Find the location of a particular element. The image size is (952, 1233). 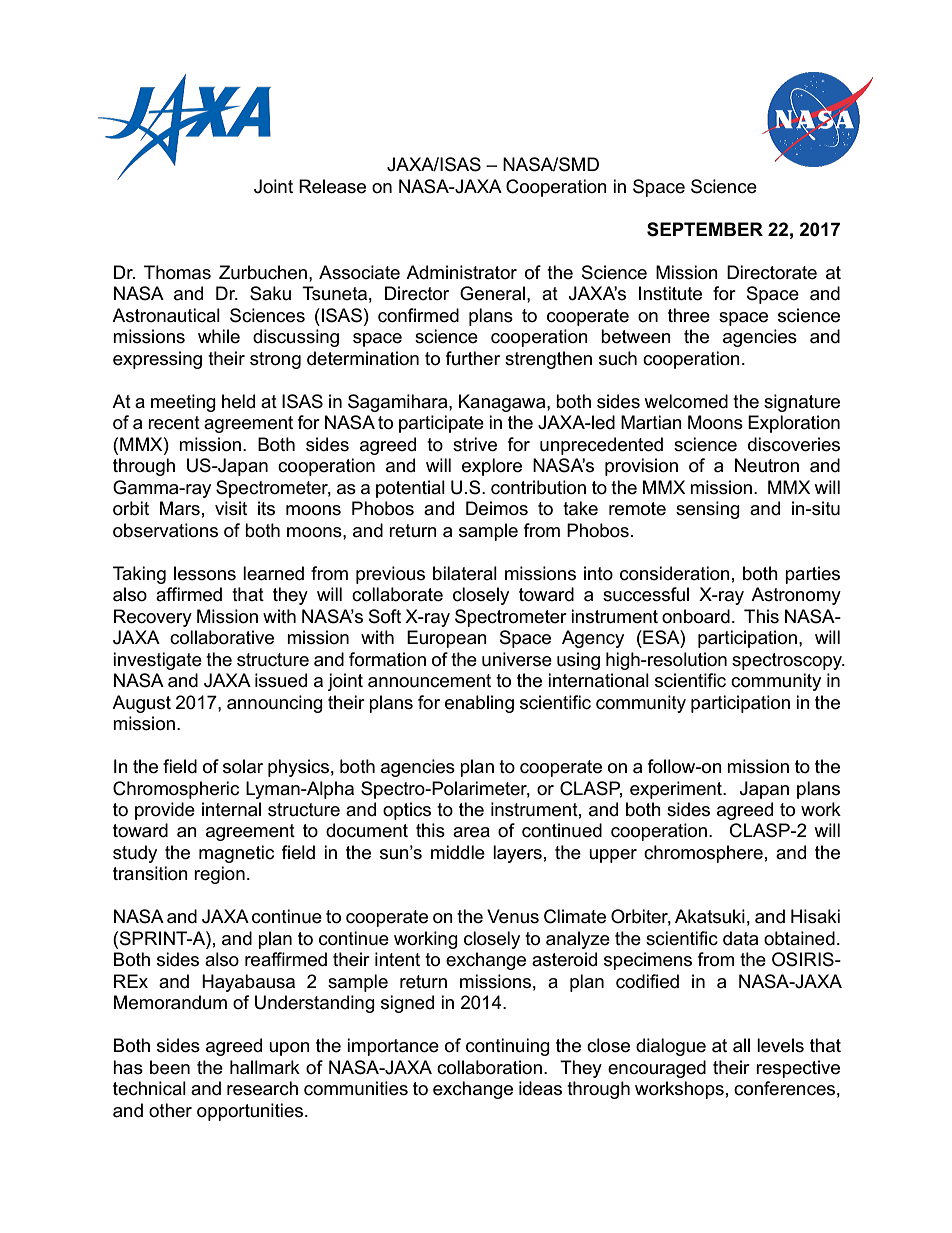

visit is located at coordinates (231, 508).
